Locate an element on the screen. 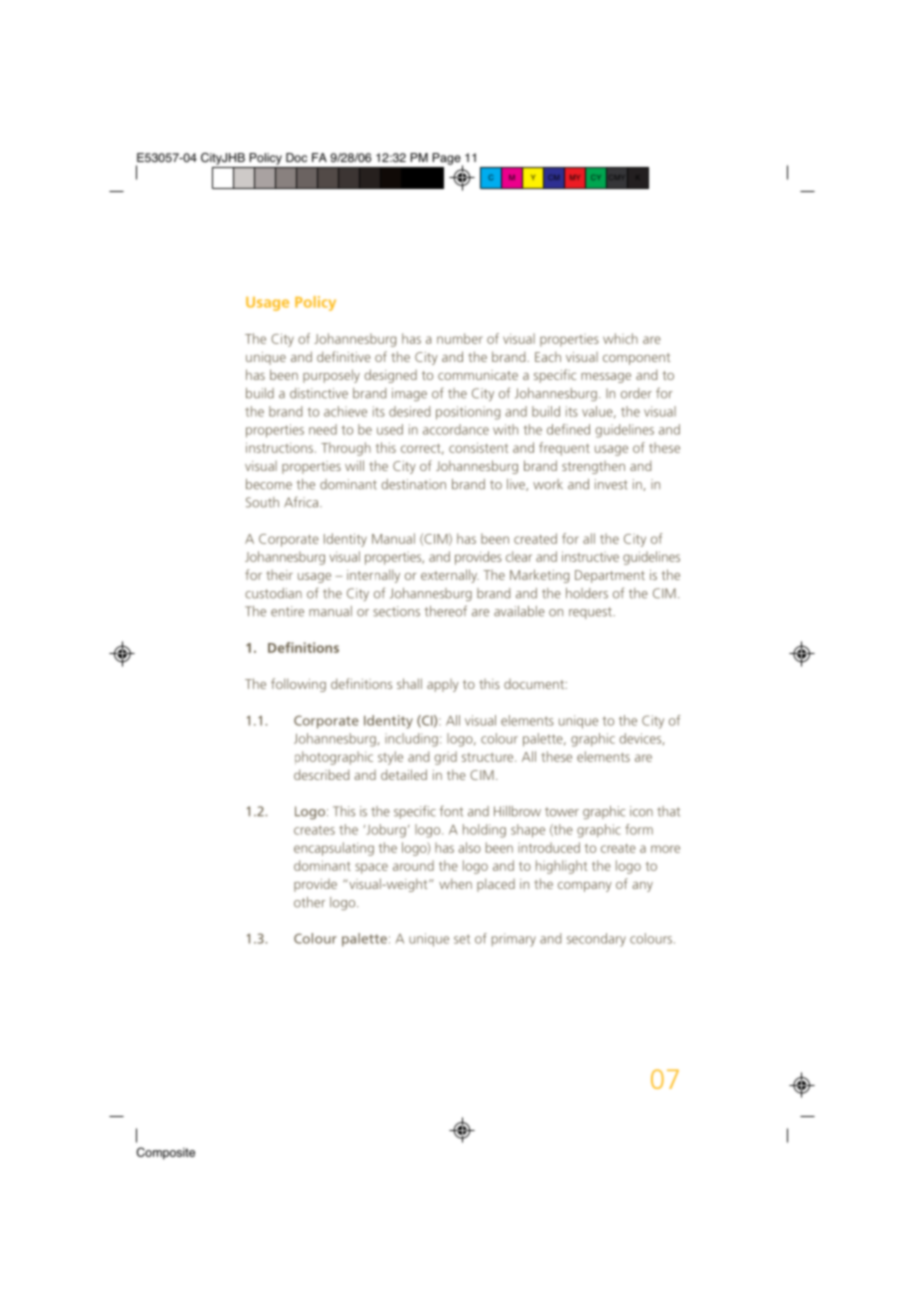 This screenshot has height=1308, width=924. request is located at coordinates (591, 613).
